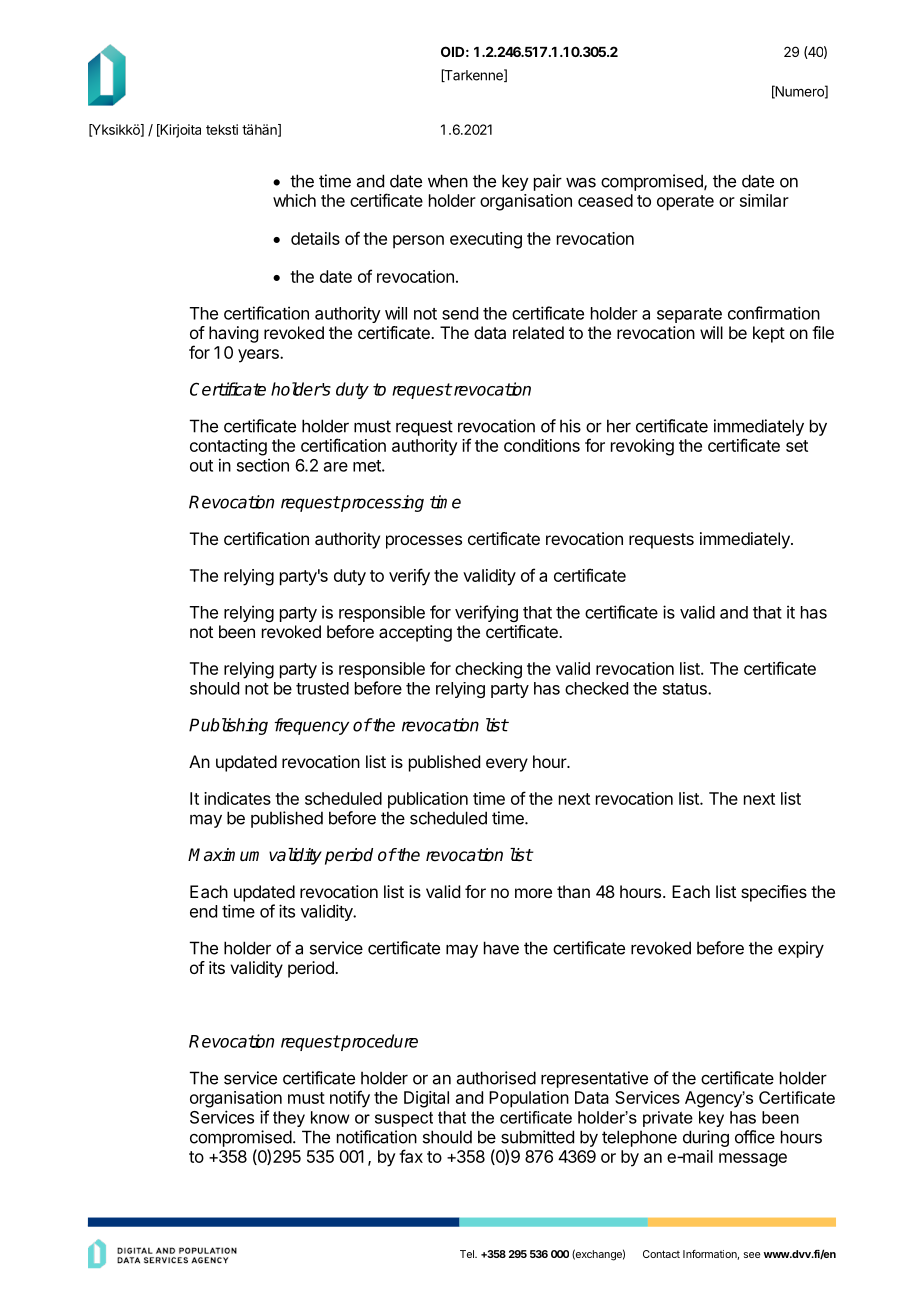 This screenshot has height=1308, width=924. I want to click on they, so click(289, 1119).
